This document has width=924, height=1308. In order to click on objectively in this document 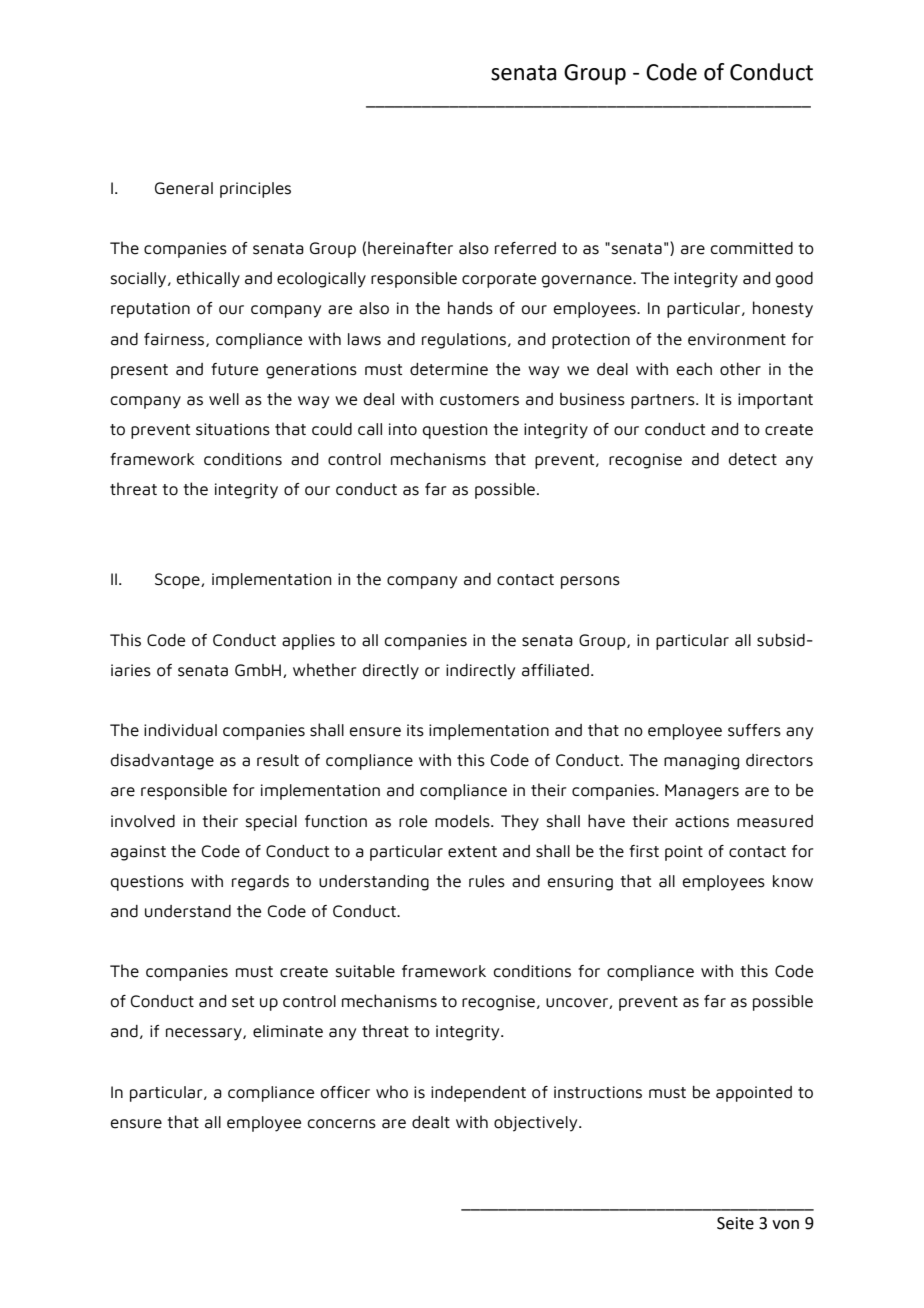, I will do `click(537, 1124)`.
